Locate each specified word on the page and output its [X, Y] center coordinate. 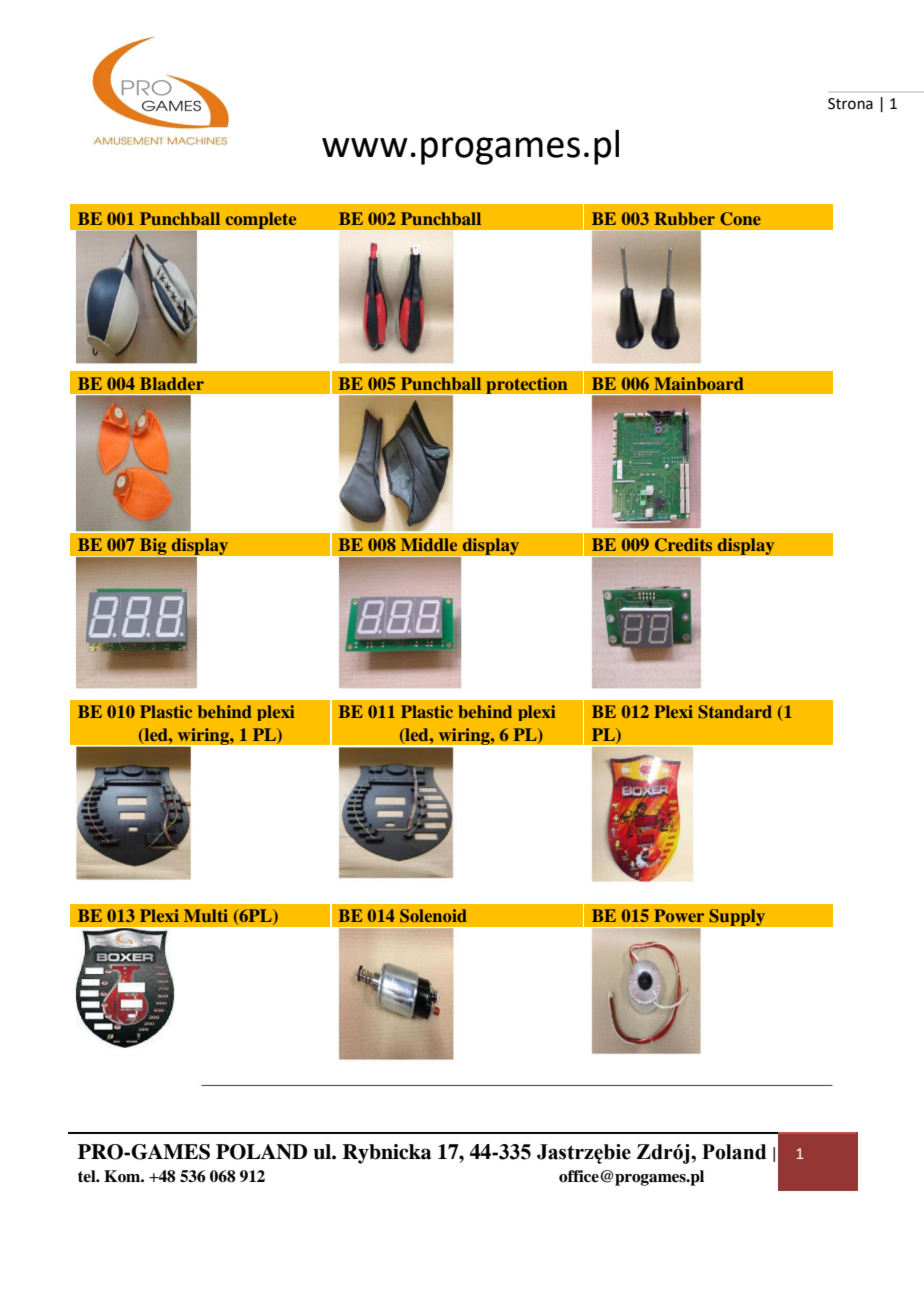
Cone [740, 219]
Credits [683, 545]
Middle [429, 544]
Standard [735, 712]
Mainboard [699, 383]
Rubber [684, 218]
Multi [206, 915]
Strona [850, 104]
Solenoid [433, 916]
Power [679, 915]
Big [153, 547]
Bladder [172, 383]
